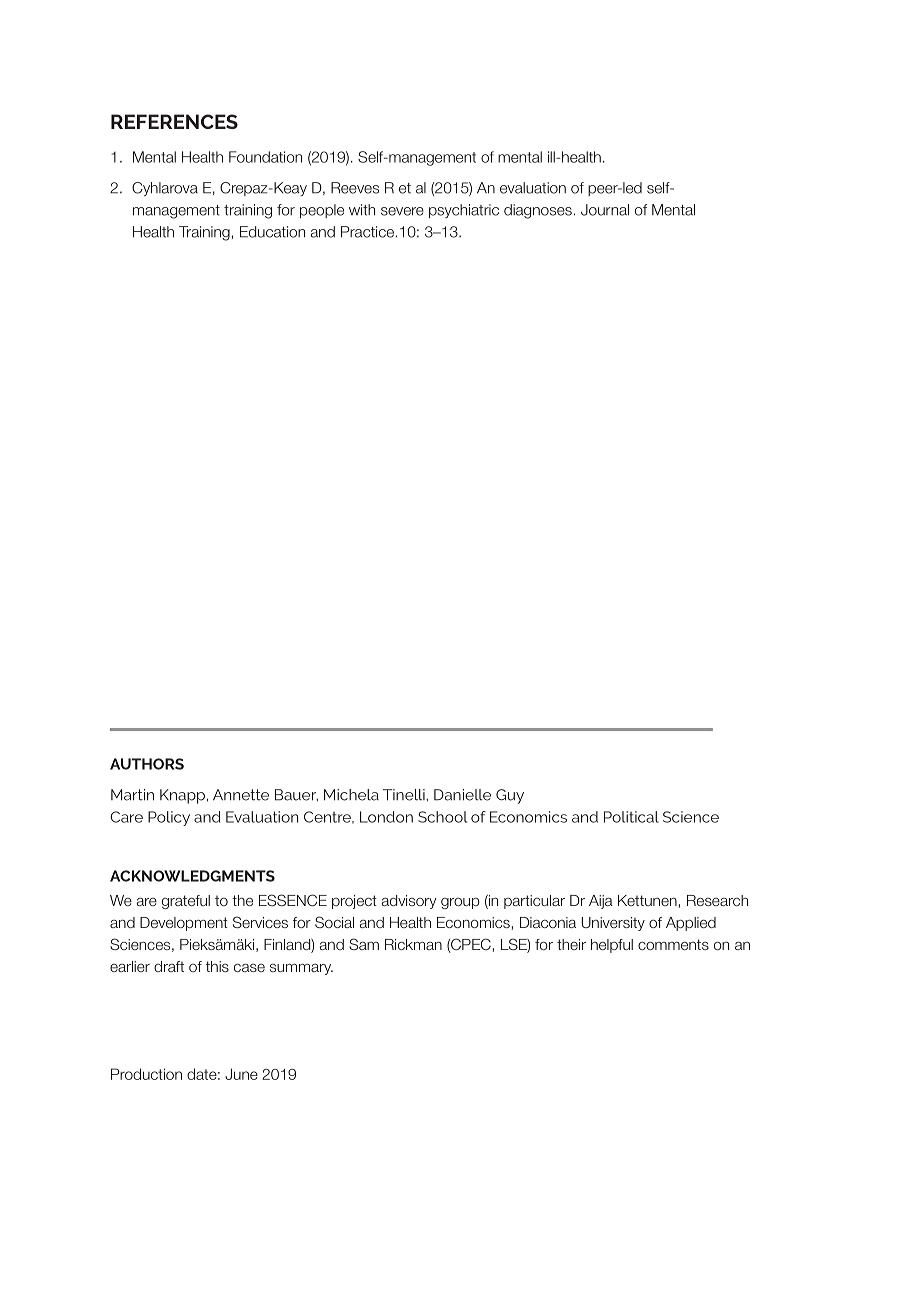  What do you see at coordinates (462, 795) in the page?
I see `Danielle` at bounding box center [462, 795].
